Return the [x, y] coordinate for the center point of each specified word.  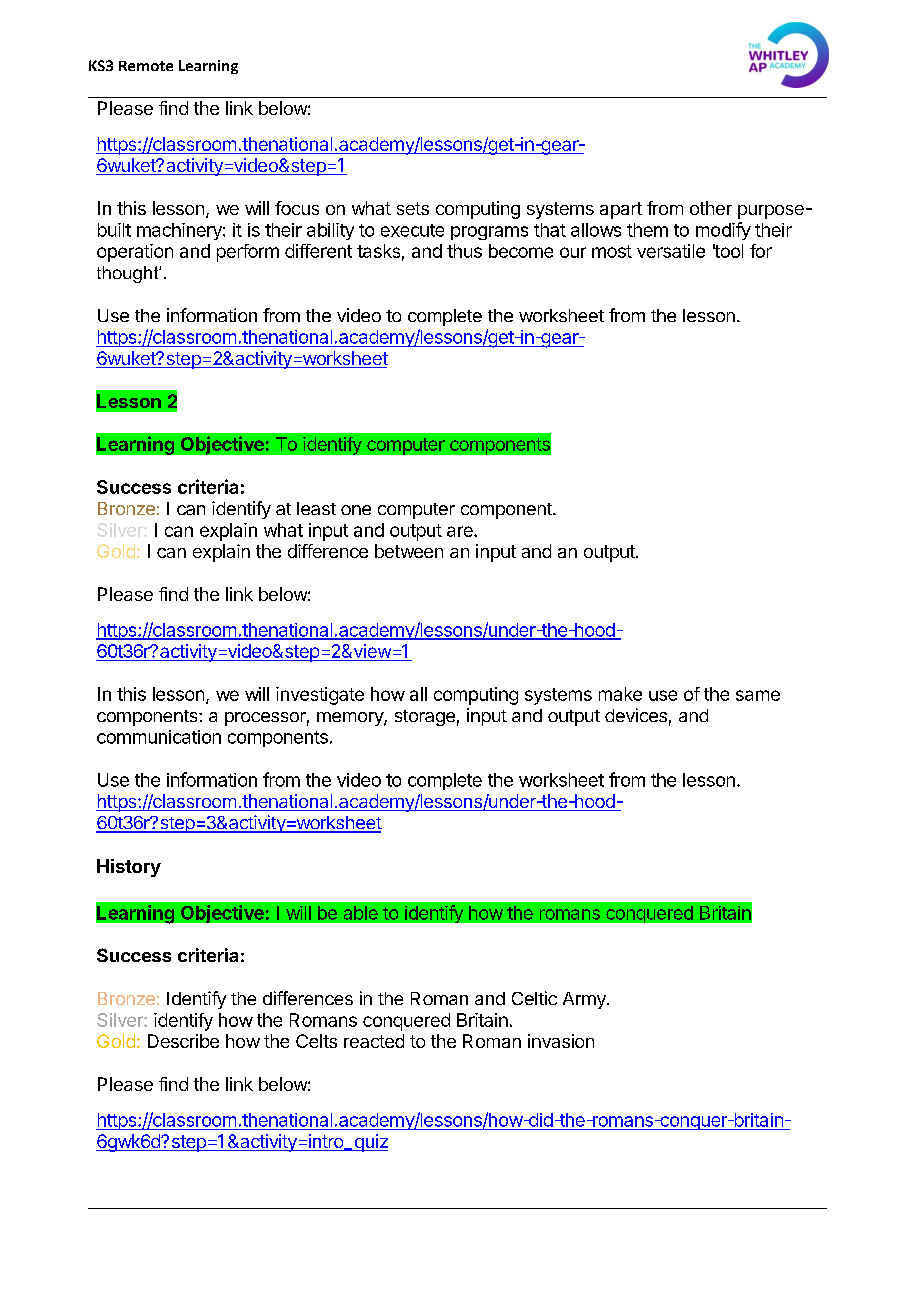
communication [159, 737]
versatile [671, 251]
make [620, 694]
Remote [146, 66]
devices [636, 715]
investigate [320, 696]
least [316, 508]
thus [464, 251]
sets [413, 208]
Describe [183, 1041]
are [461, 531]
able [361, 913]
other [711, 208]
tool [728, 251]
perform [248, 253]
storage [425, 718]
